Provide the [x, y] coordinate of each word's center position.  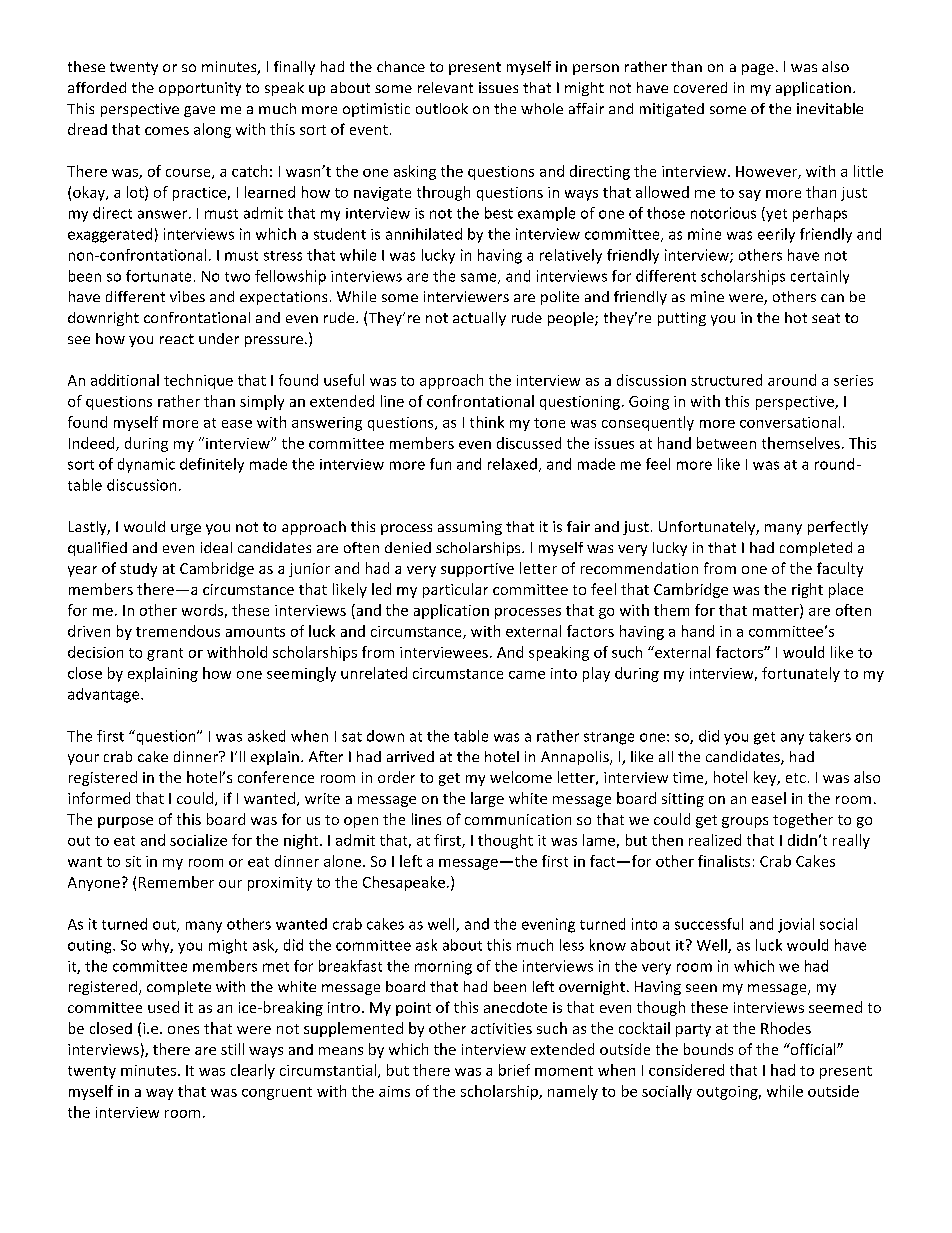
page [758, 69]
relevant [445, 87]
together [803, 820]
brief [514, 1070]
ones [183, 1030]
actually [479, 319]
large [487, 799]
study [138, 570]
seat [826, 318]
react [177, 339]
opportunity [200, 89]
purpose [125, 822]
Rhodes [786, 1028]
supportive [477, 570]
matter [777, 611]
